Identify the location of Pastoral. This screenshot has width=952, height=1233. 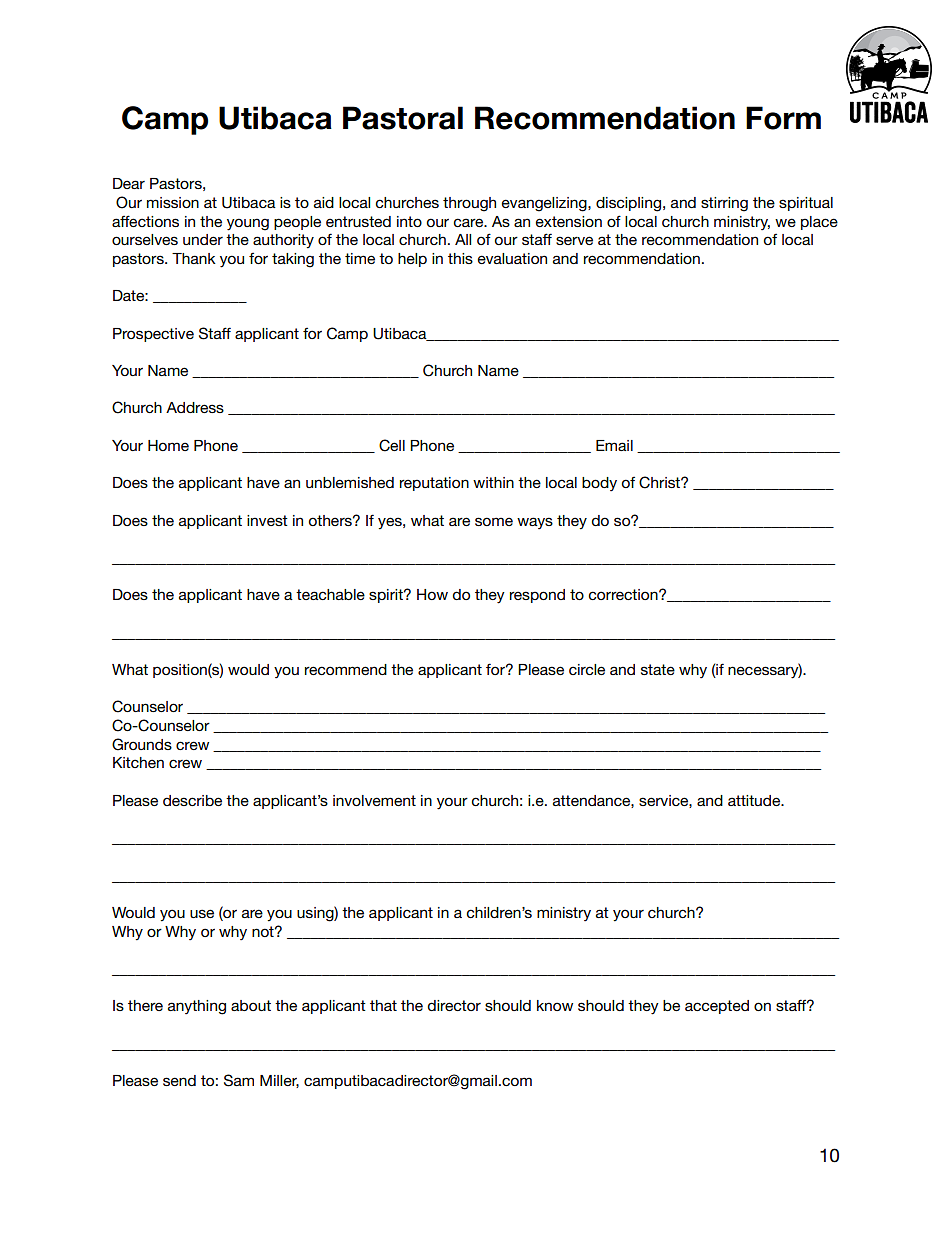
(403, 118).
